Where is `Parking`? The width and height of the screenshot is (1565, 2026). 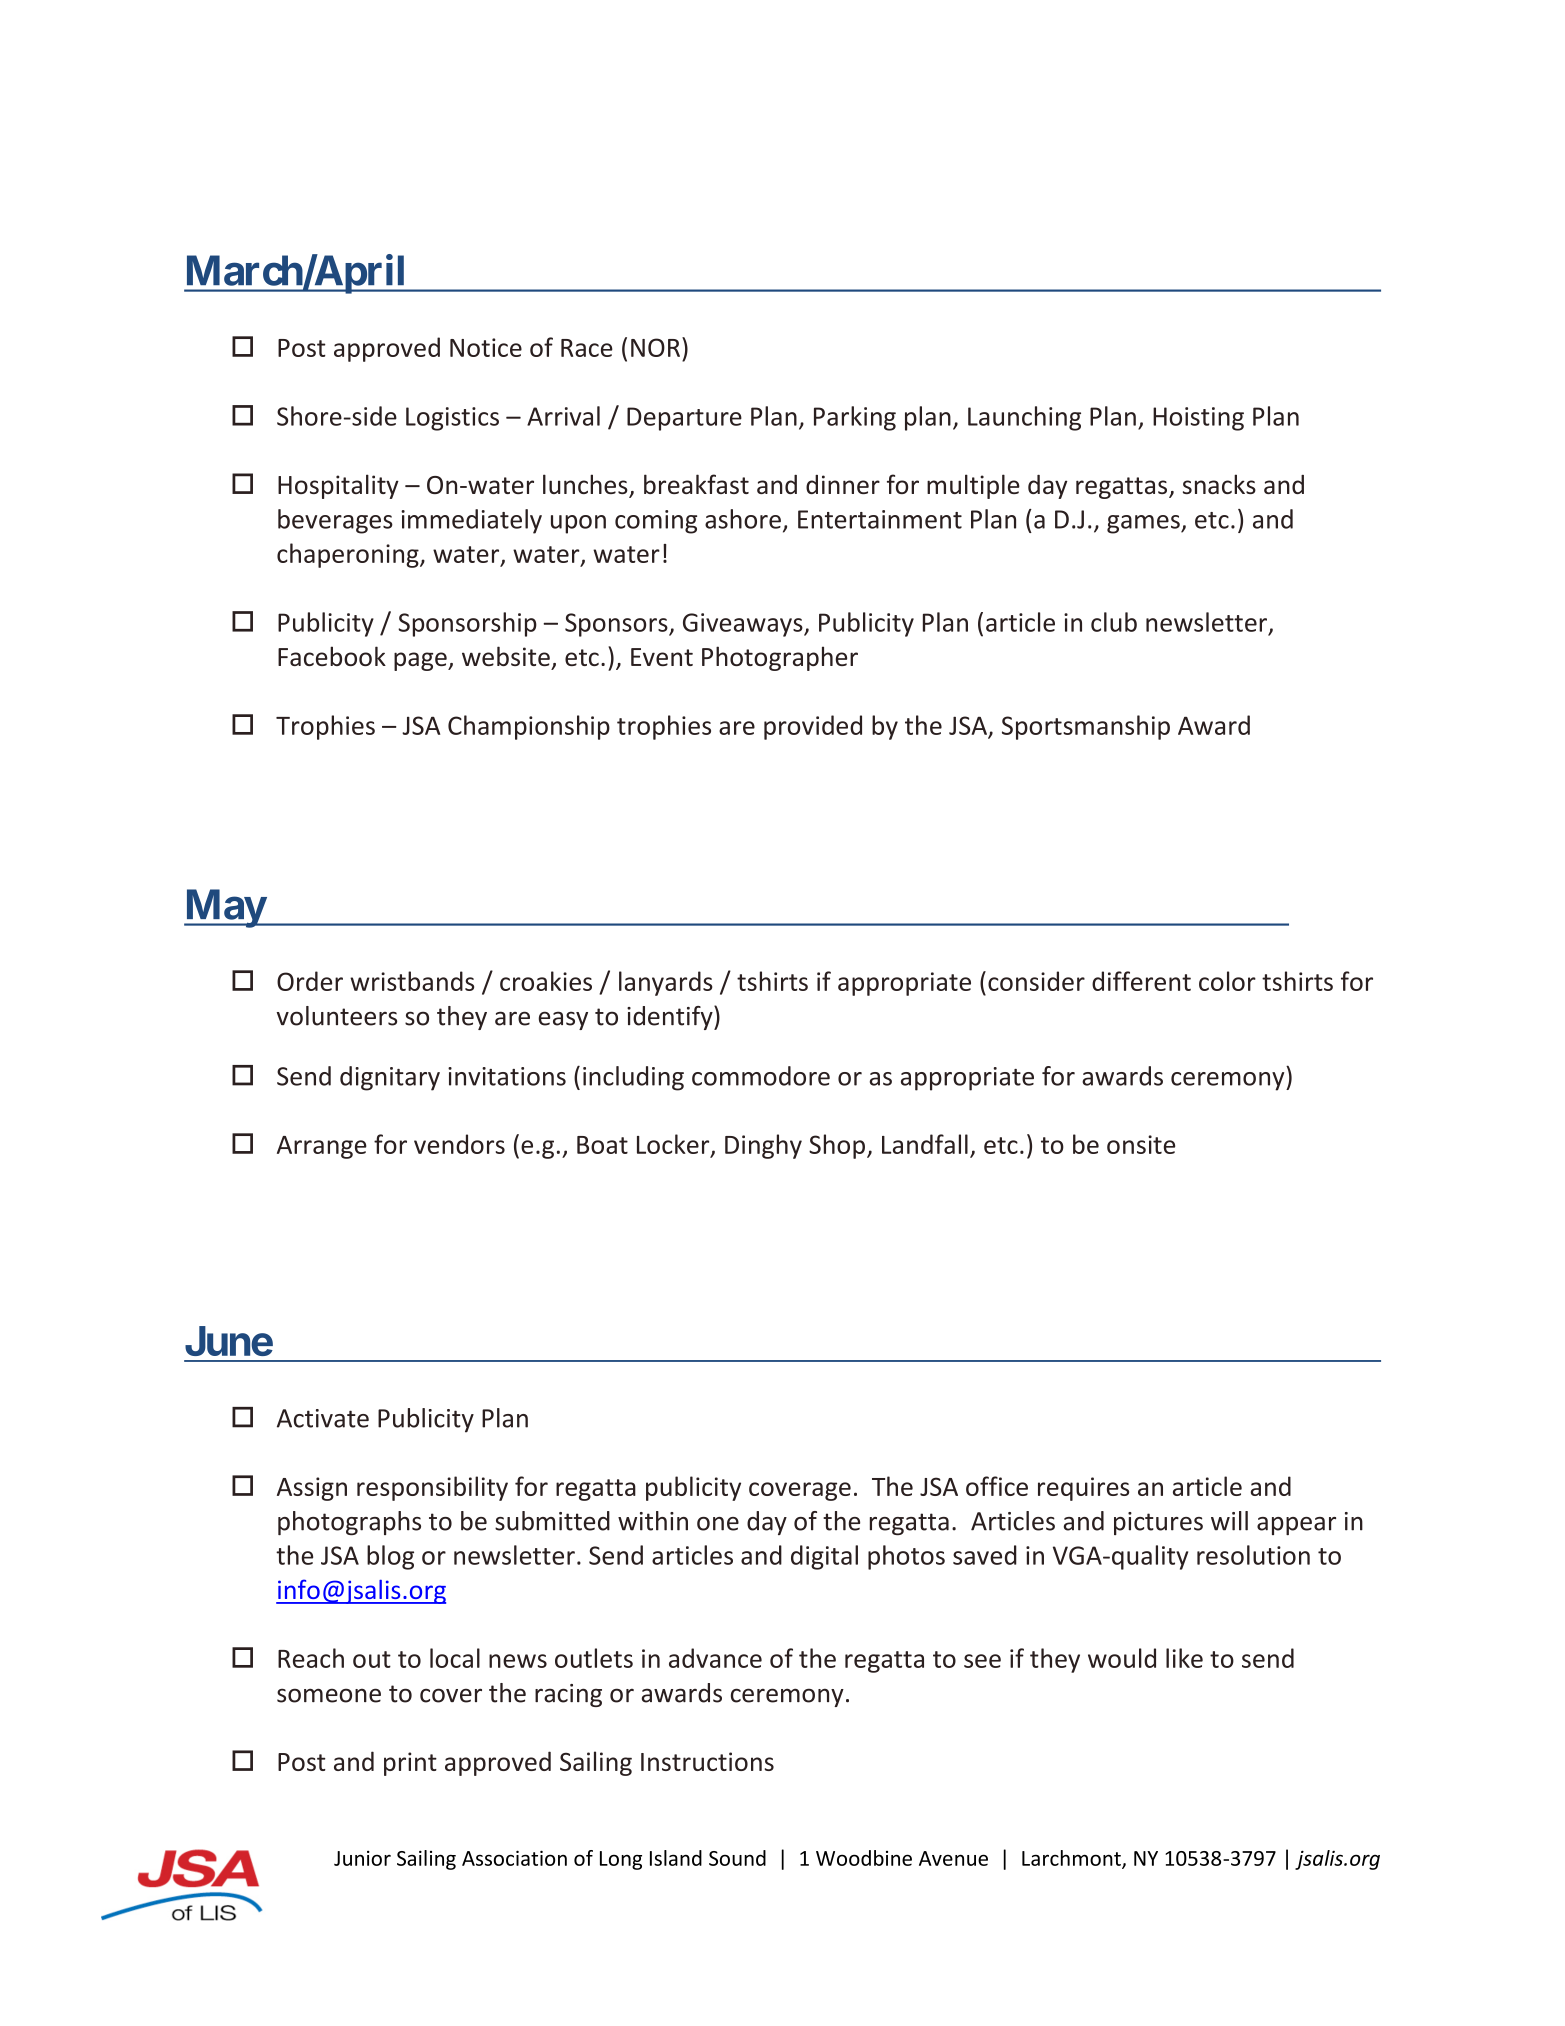 Parking is located at coordinates (855, 418).
